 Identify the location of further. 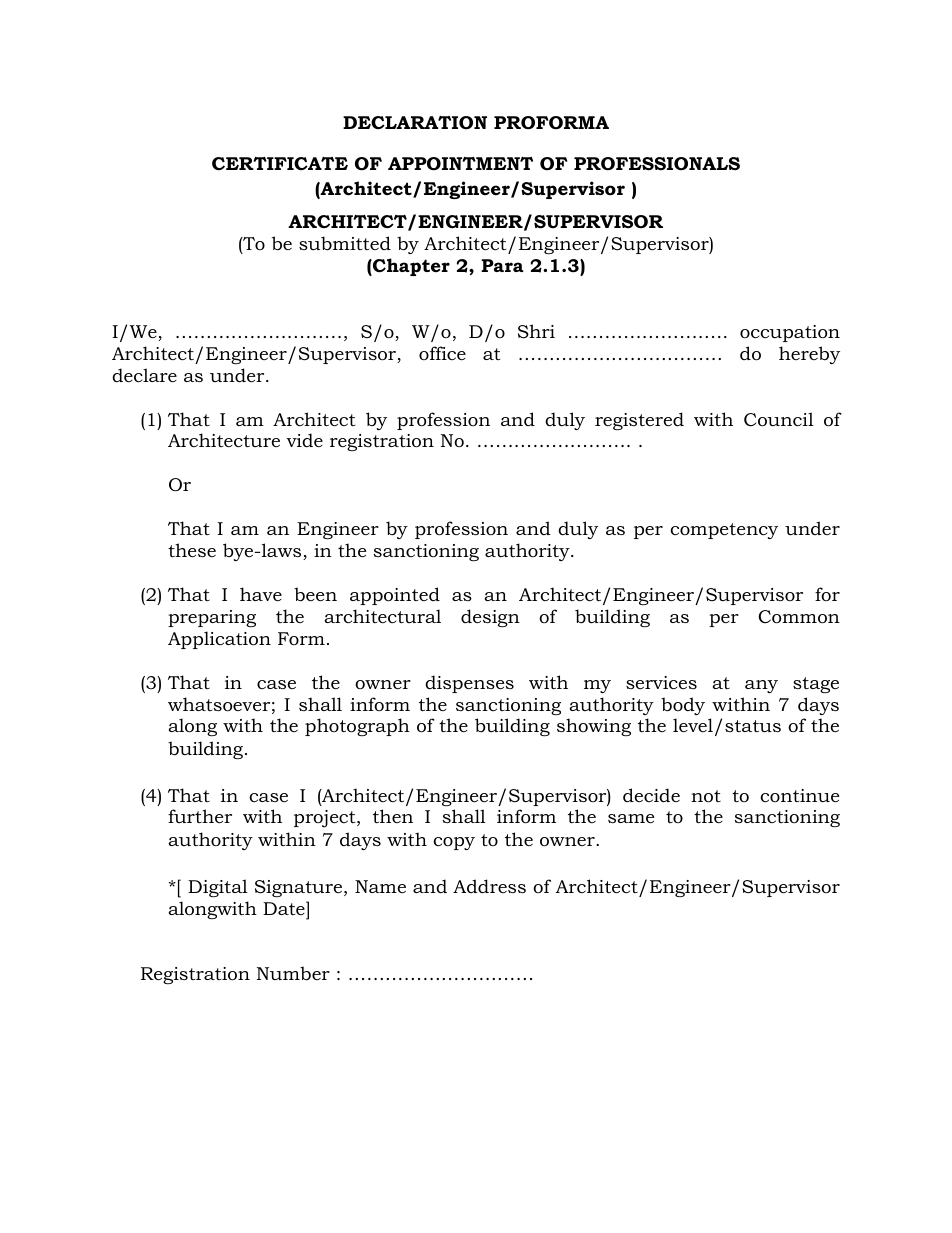
(200, 816).
